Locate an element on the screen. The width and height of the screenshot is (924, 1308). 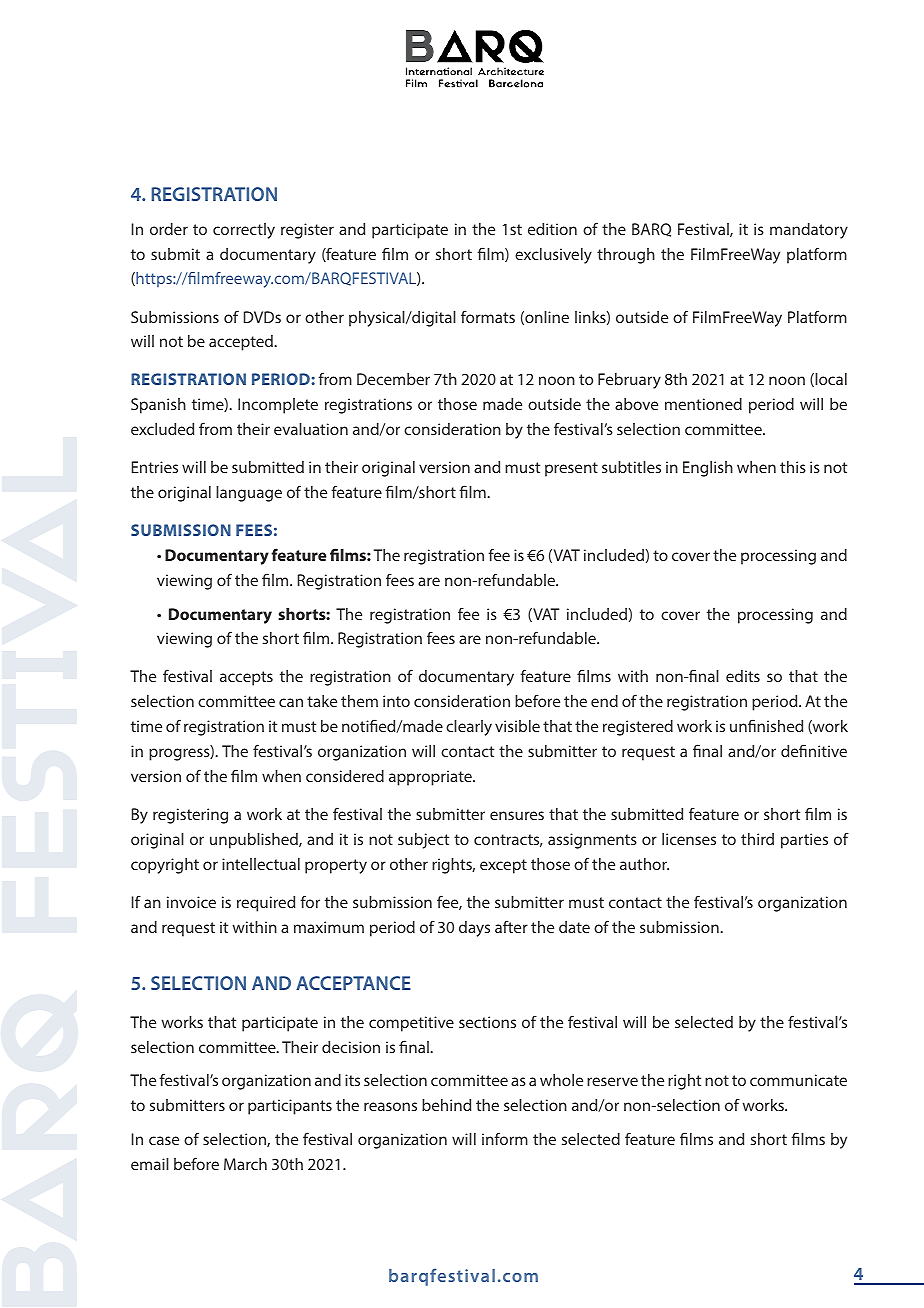
clearly is located at coordinates (469, 728).
